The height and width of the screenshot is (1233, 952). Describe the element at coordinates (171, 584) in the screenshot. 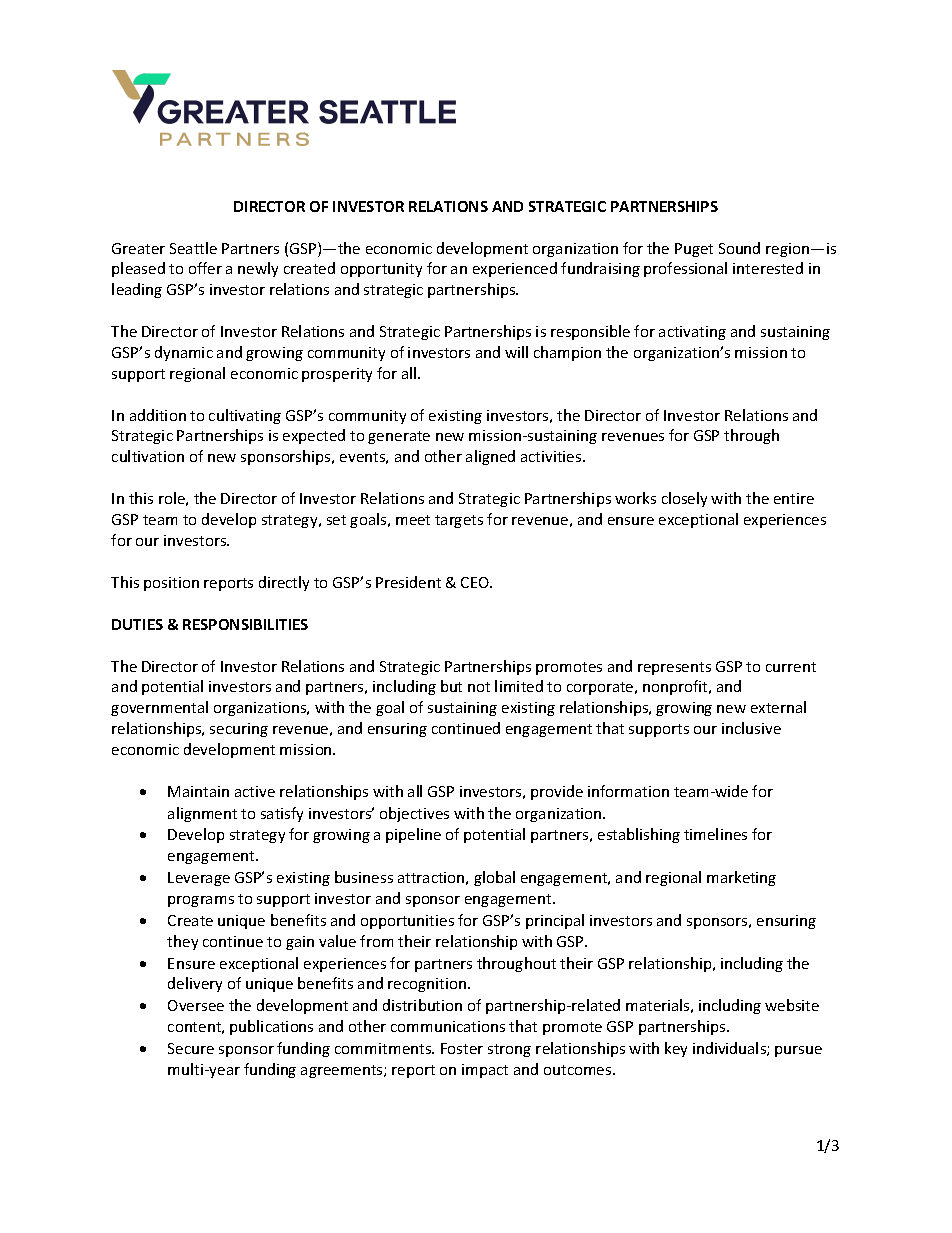

I see `position` at that location.
